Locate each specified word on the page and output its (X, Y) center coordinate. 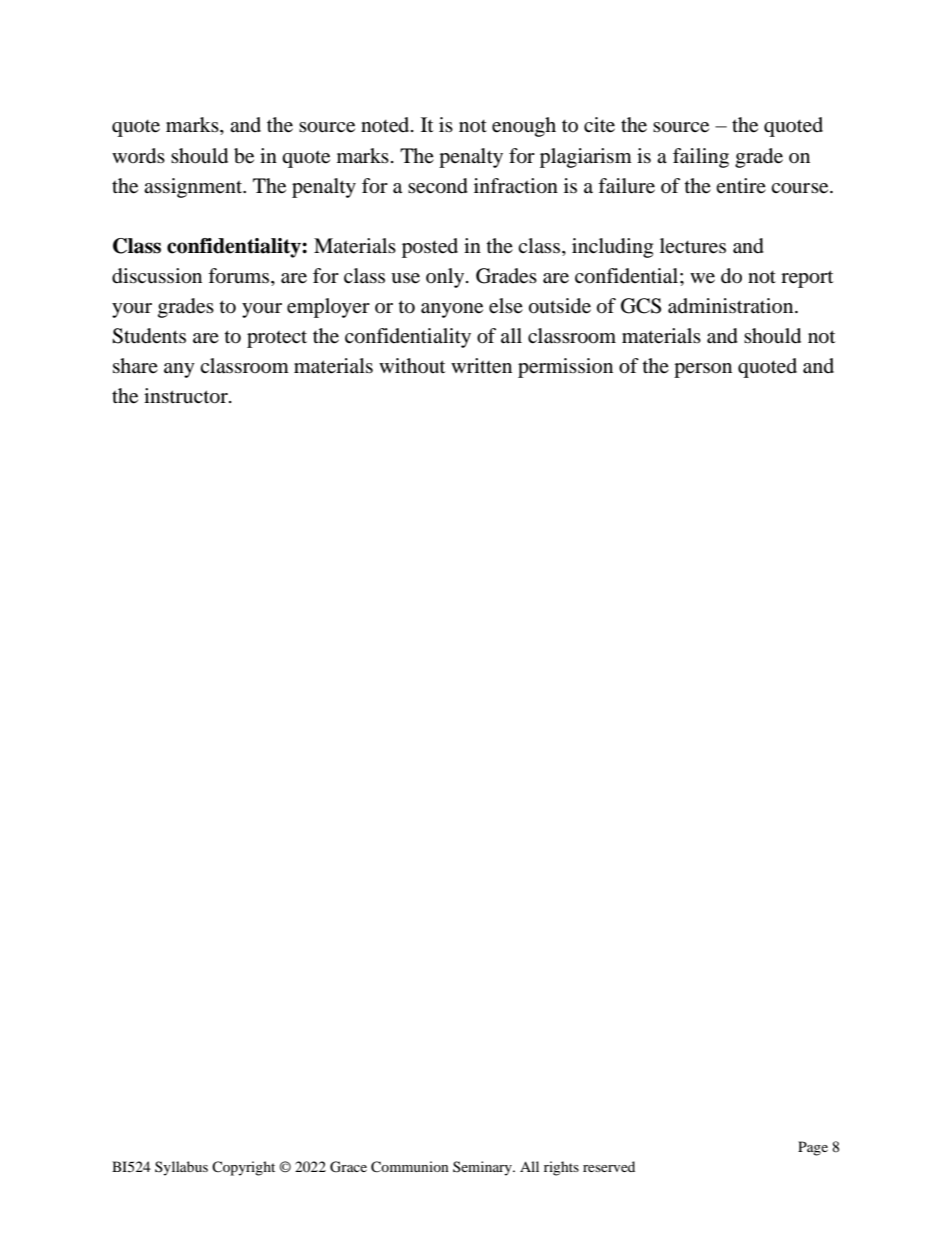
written (481, 366)
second (438, 186)
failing (701, 158)
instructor (187, 396)
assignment (194, 188)
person (703, 370)
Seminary (483, 1168)
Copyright (243, 1168)
